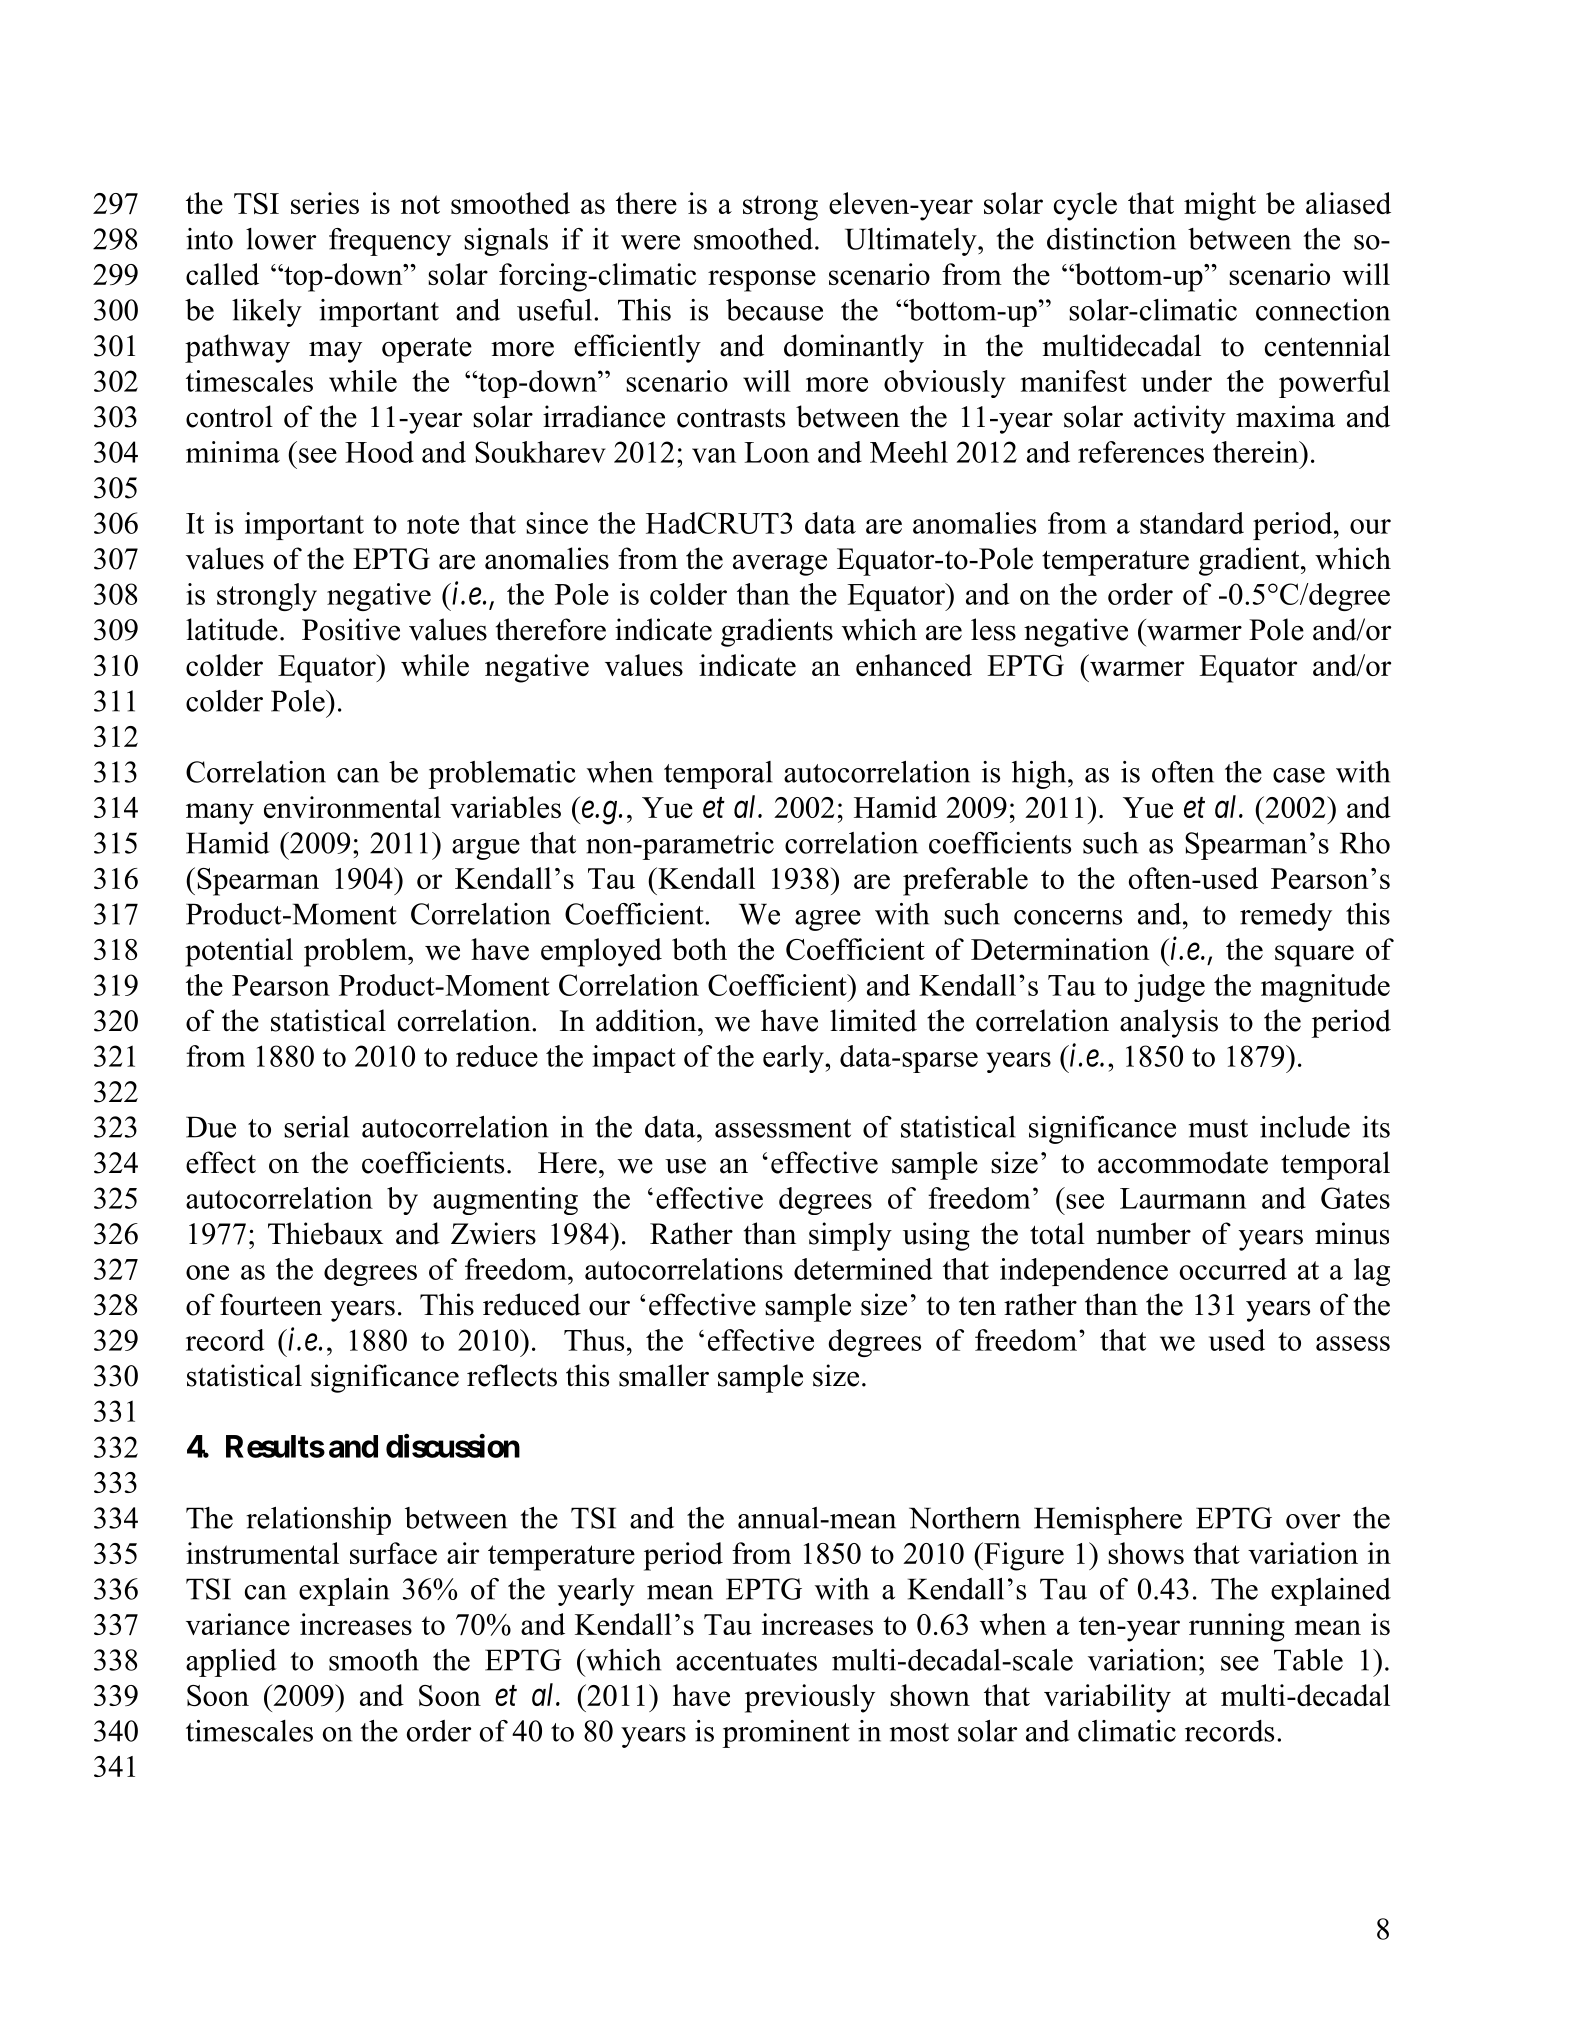 Image resolution: width=1576 pixels, height=2039 pixels. Describe the element at coordinates (231, 1663) in the image. I see `applied` at that location.
